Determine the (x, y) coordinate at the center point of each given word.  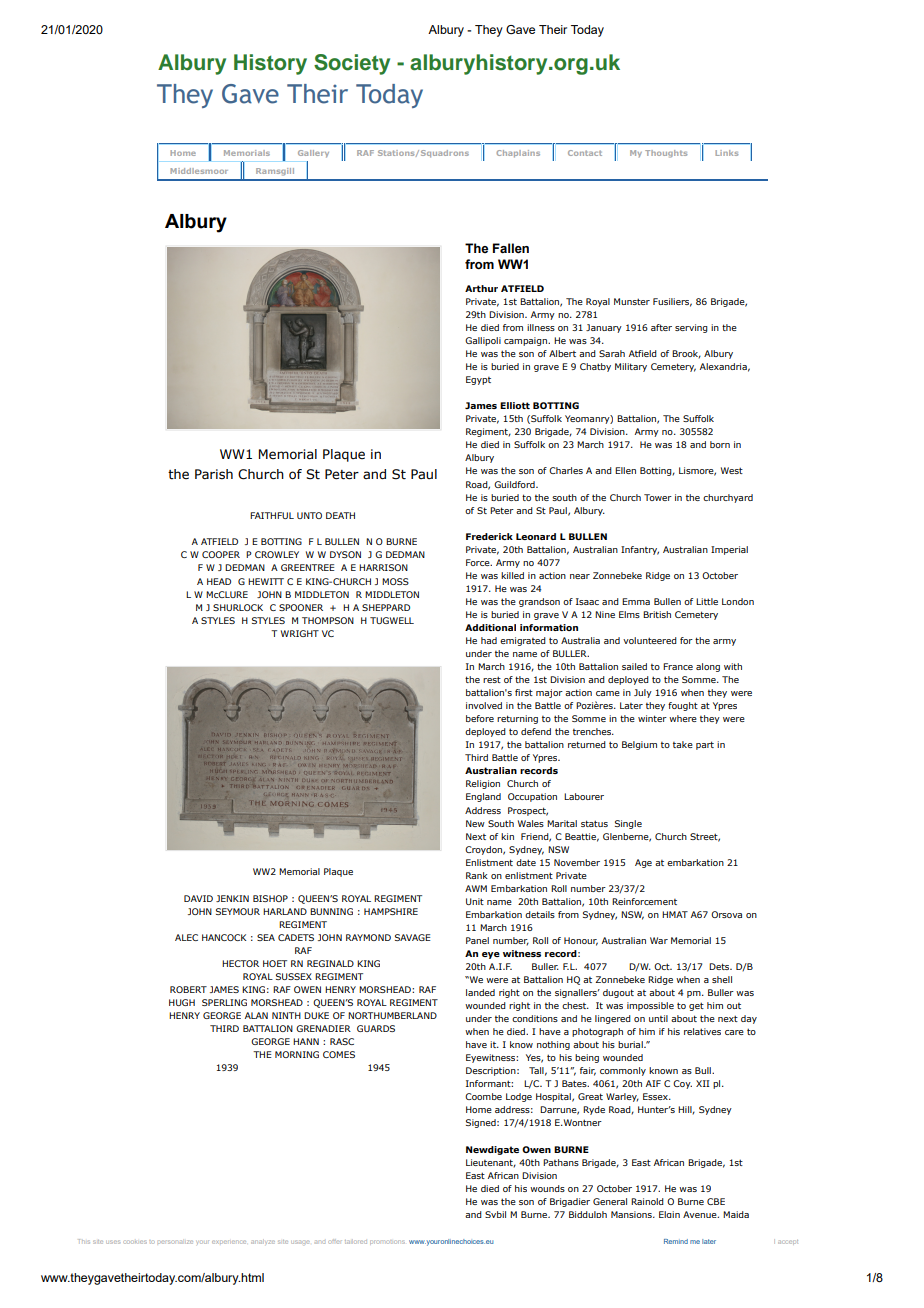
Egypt (478, 380)
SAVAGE (412, 937)
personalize (175, 1242)
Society (352, 64)
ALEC (186, 937)
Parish (214, 474)
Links (726, 153)
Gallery (313, 154)
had (489, 640)
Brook (686, 354)
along (708, 667)
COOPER (221, 554)
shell (722, 979)
